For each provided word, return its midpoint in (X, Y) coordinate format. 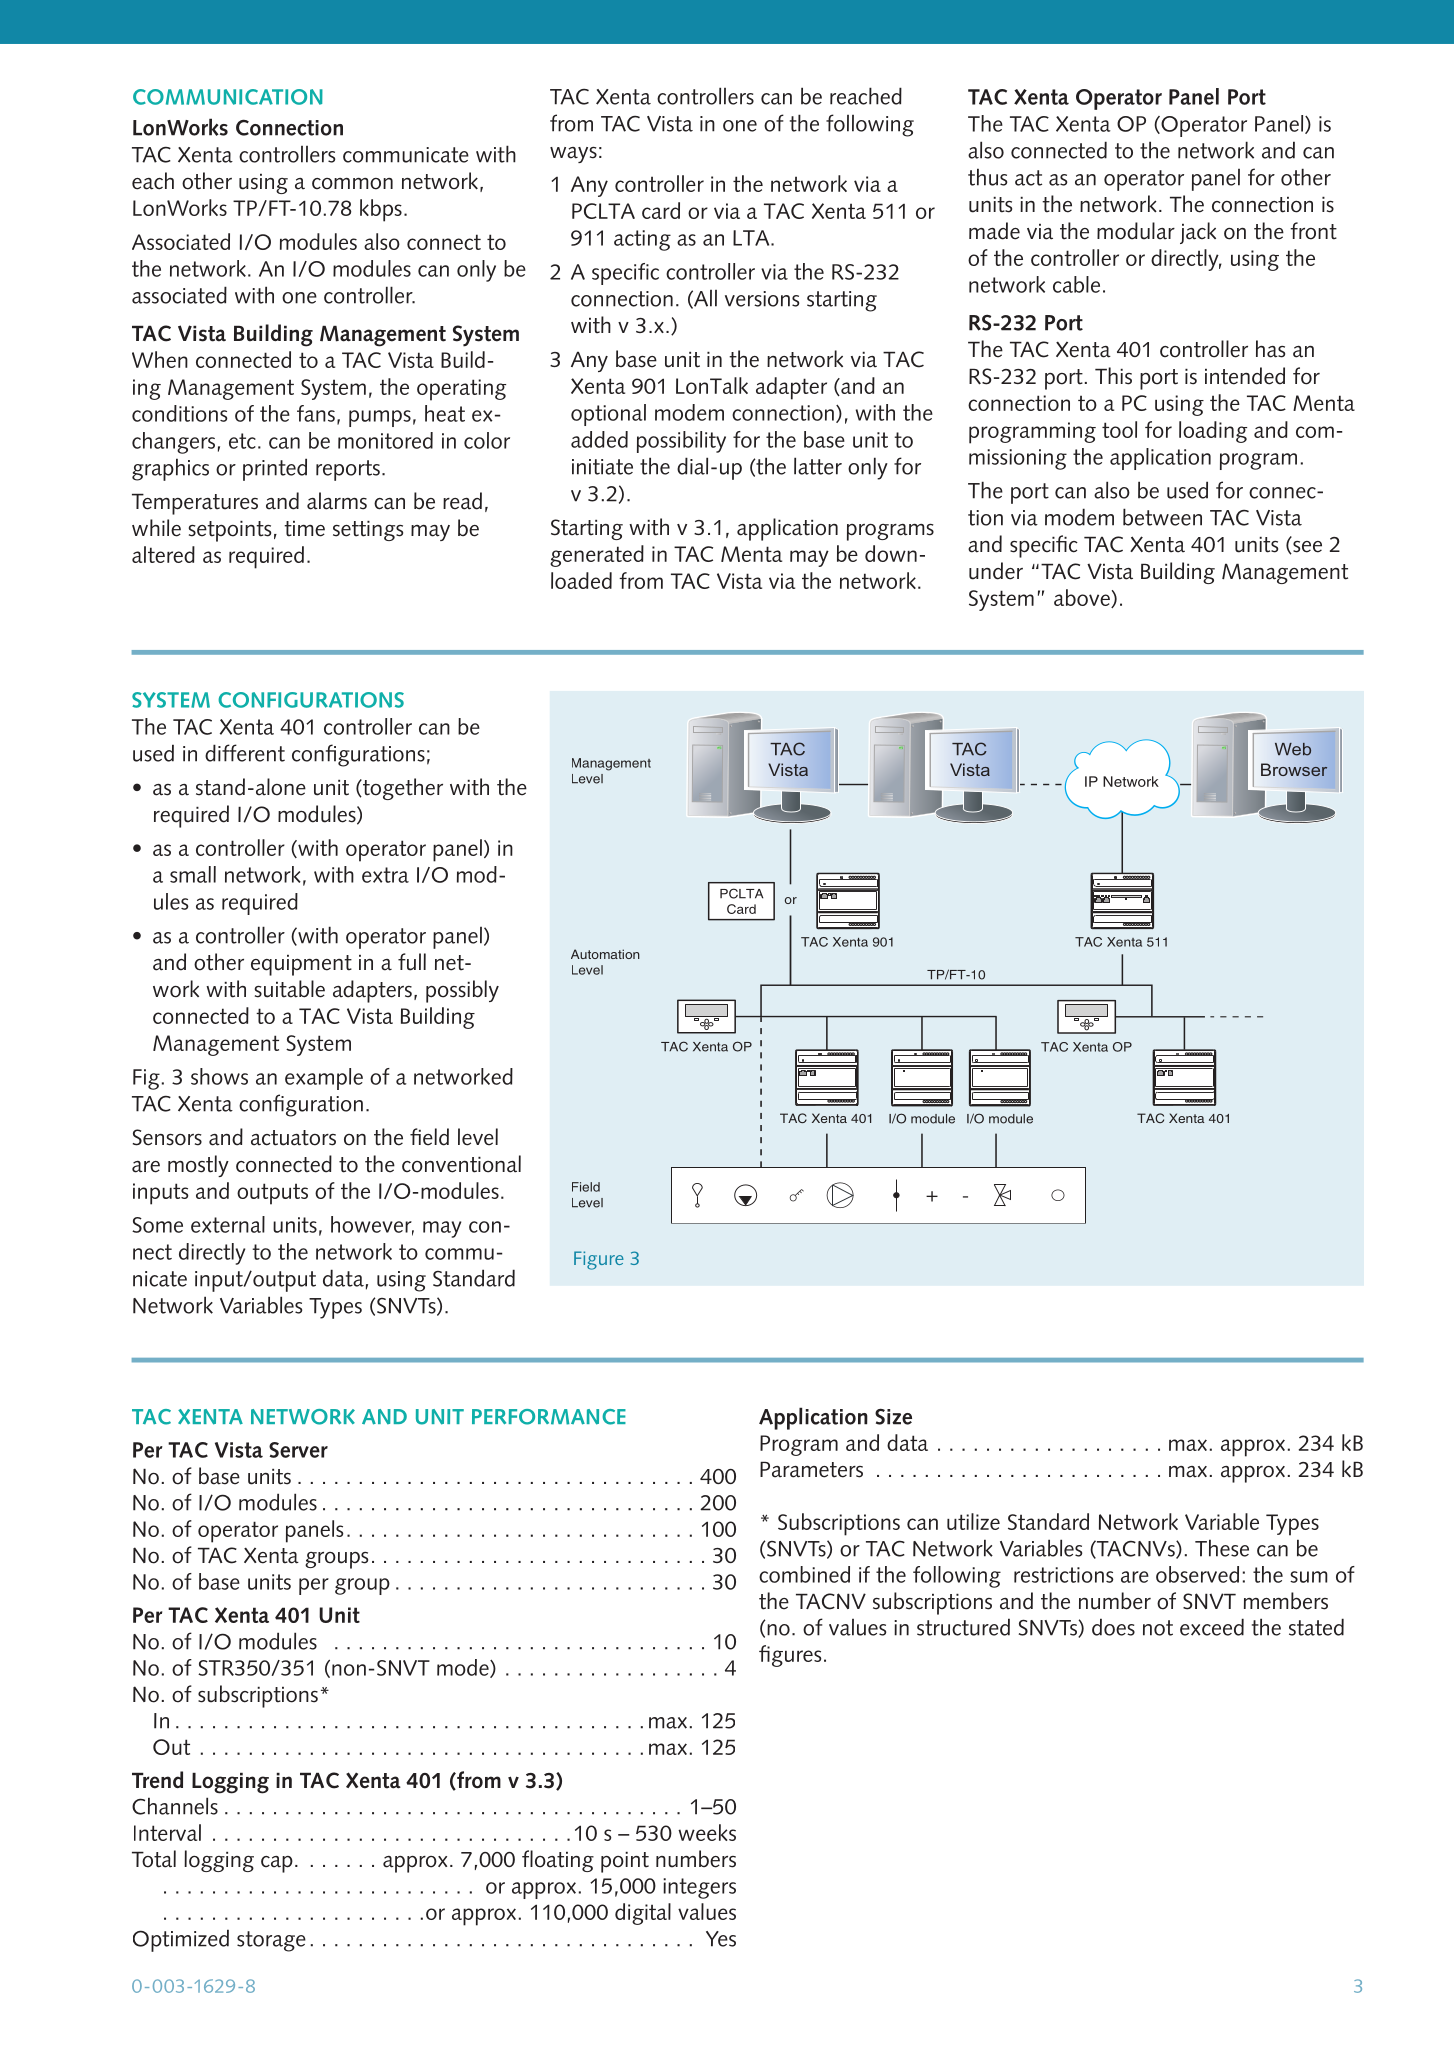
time (304, 529)
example (324, 1079)
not (1158, 1628)
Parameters (811, 1470)
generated (597, 556)
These (1222, 1548)
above (1083, 598)
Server (298, 1450)
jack (1198, 233)
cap (277, 1864)
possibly (462, 991)
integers (699, 1888)
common (352, 184)
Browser (1294, 769)
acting (642, 240)
